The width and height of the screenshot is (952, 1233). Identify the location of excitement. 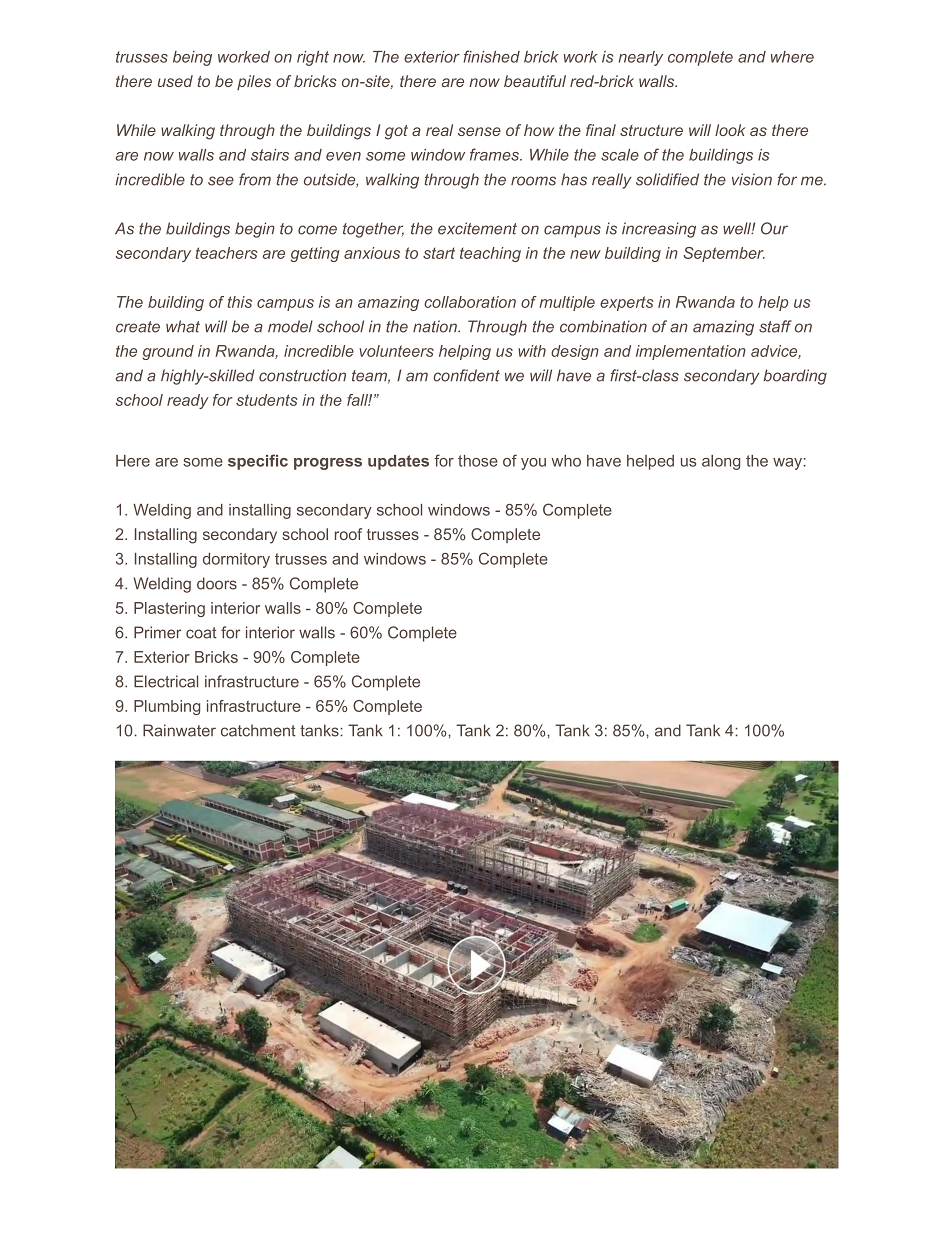
(477, 228).
